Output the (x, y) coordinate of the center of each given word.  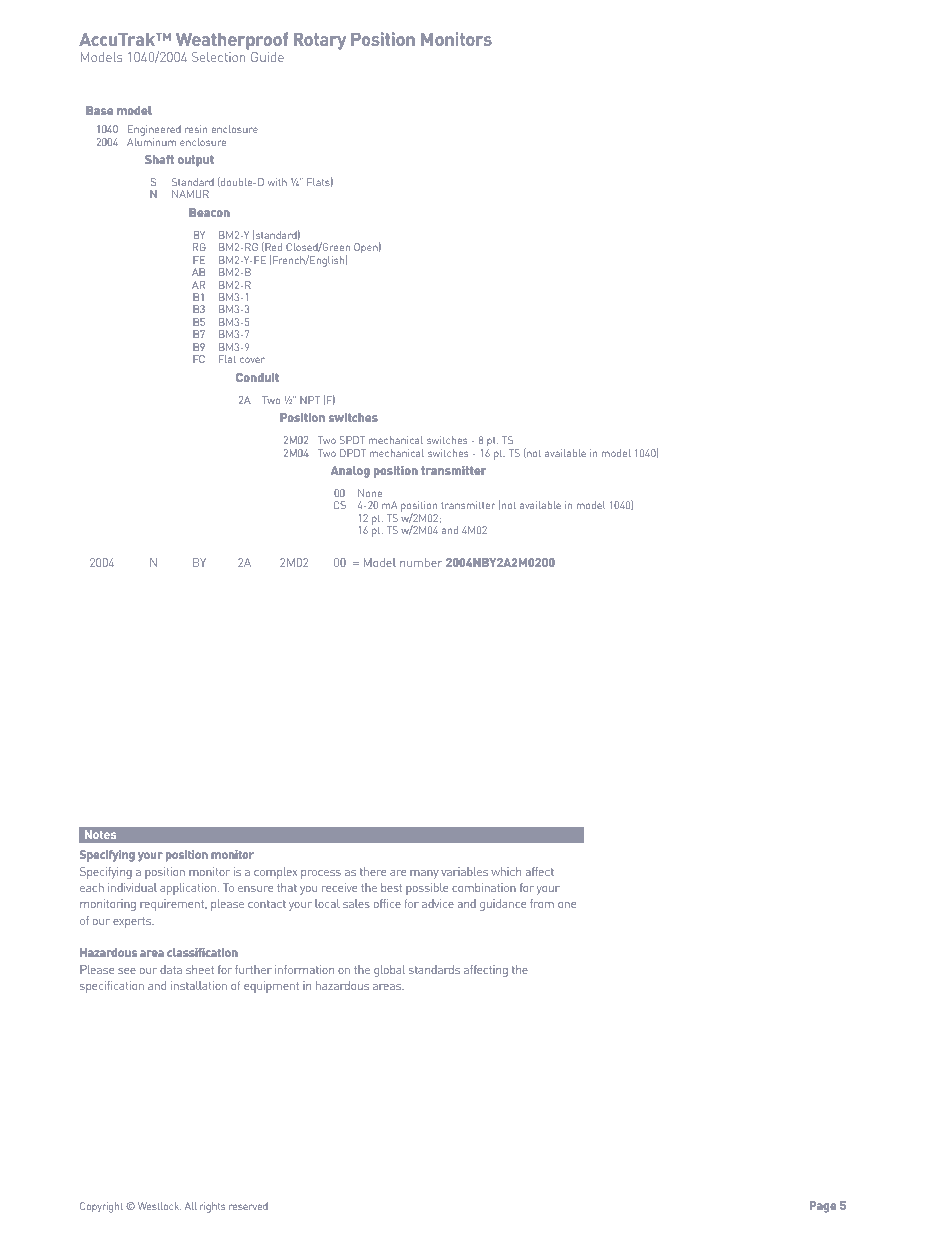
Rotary (320, 41)
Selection (218, 57)
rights (212, 1207)
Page (823, 1207)
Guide (267, 57)
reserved (248, 1206)
